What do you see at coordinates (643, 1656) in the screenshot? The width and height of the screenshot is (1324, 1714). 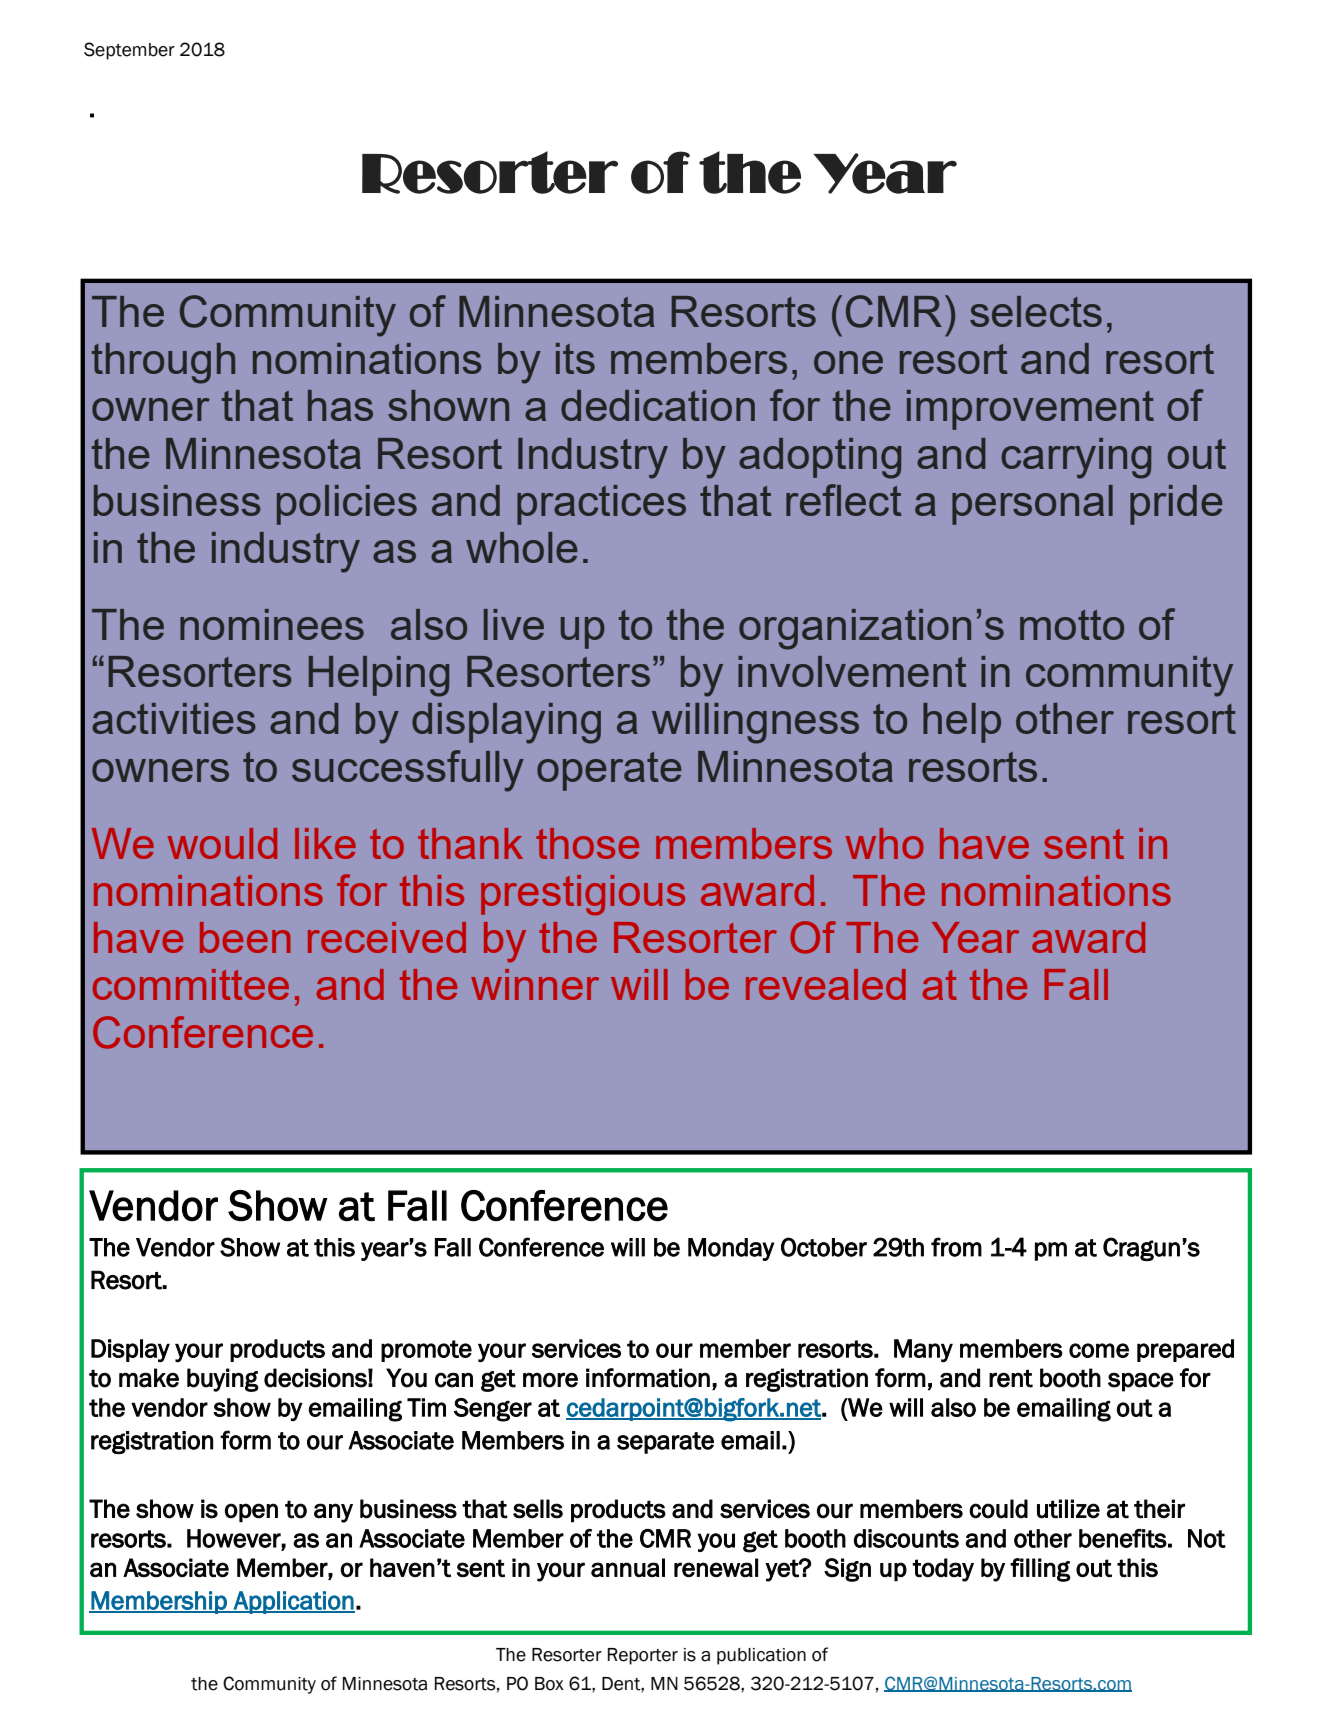 I see `Reporter` at bounding box center [643, 1656].
